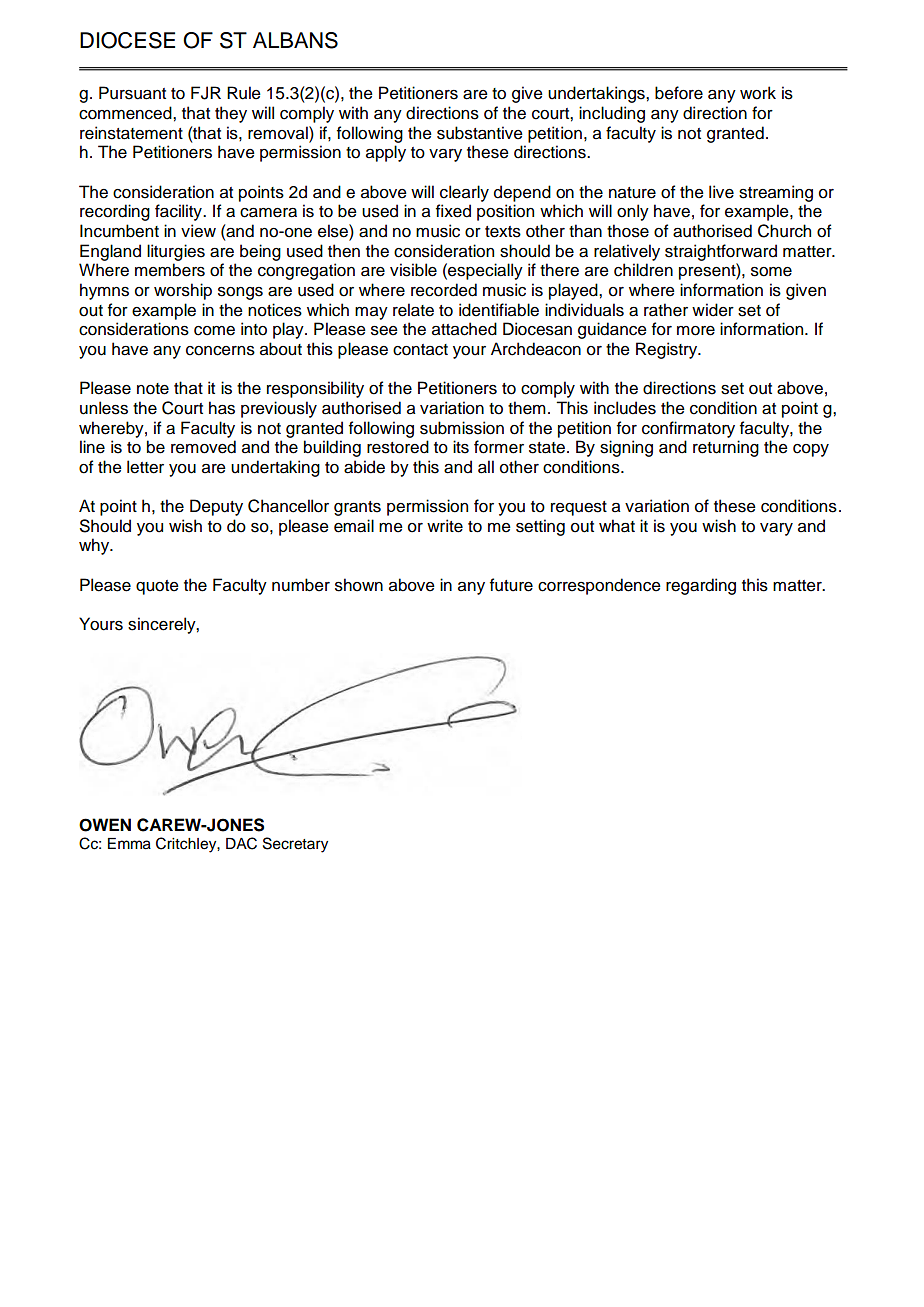  What do you see at coordinates (480, 133) in the screenshot?
I see `substantive` at bounding box center [480, 133].
